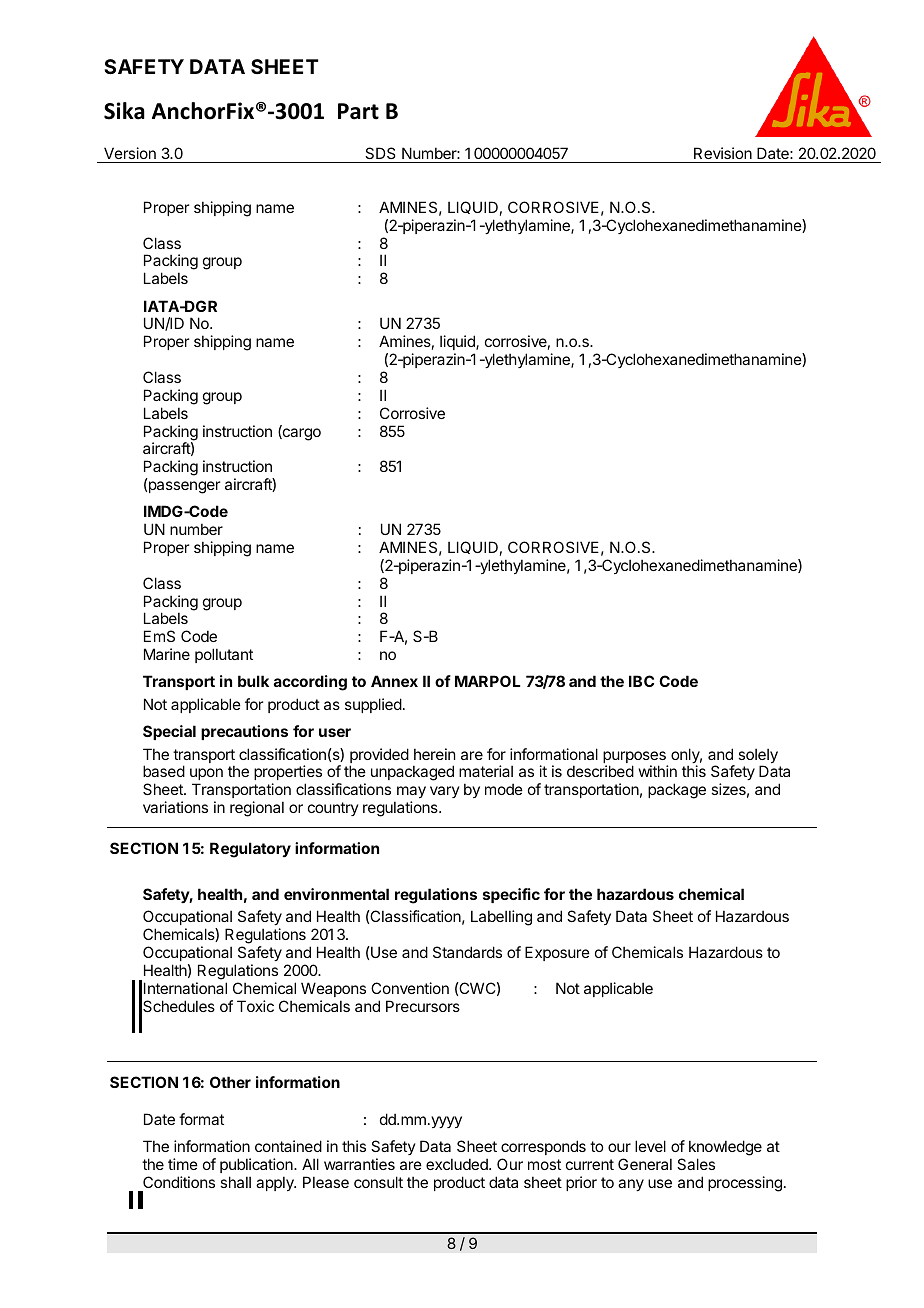 The height and width of the screenshot is (1308, 924). Describe the element at coordinates (373, 705) in the screenshot. I see `supplied` at that location.
